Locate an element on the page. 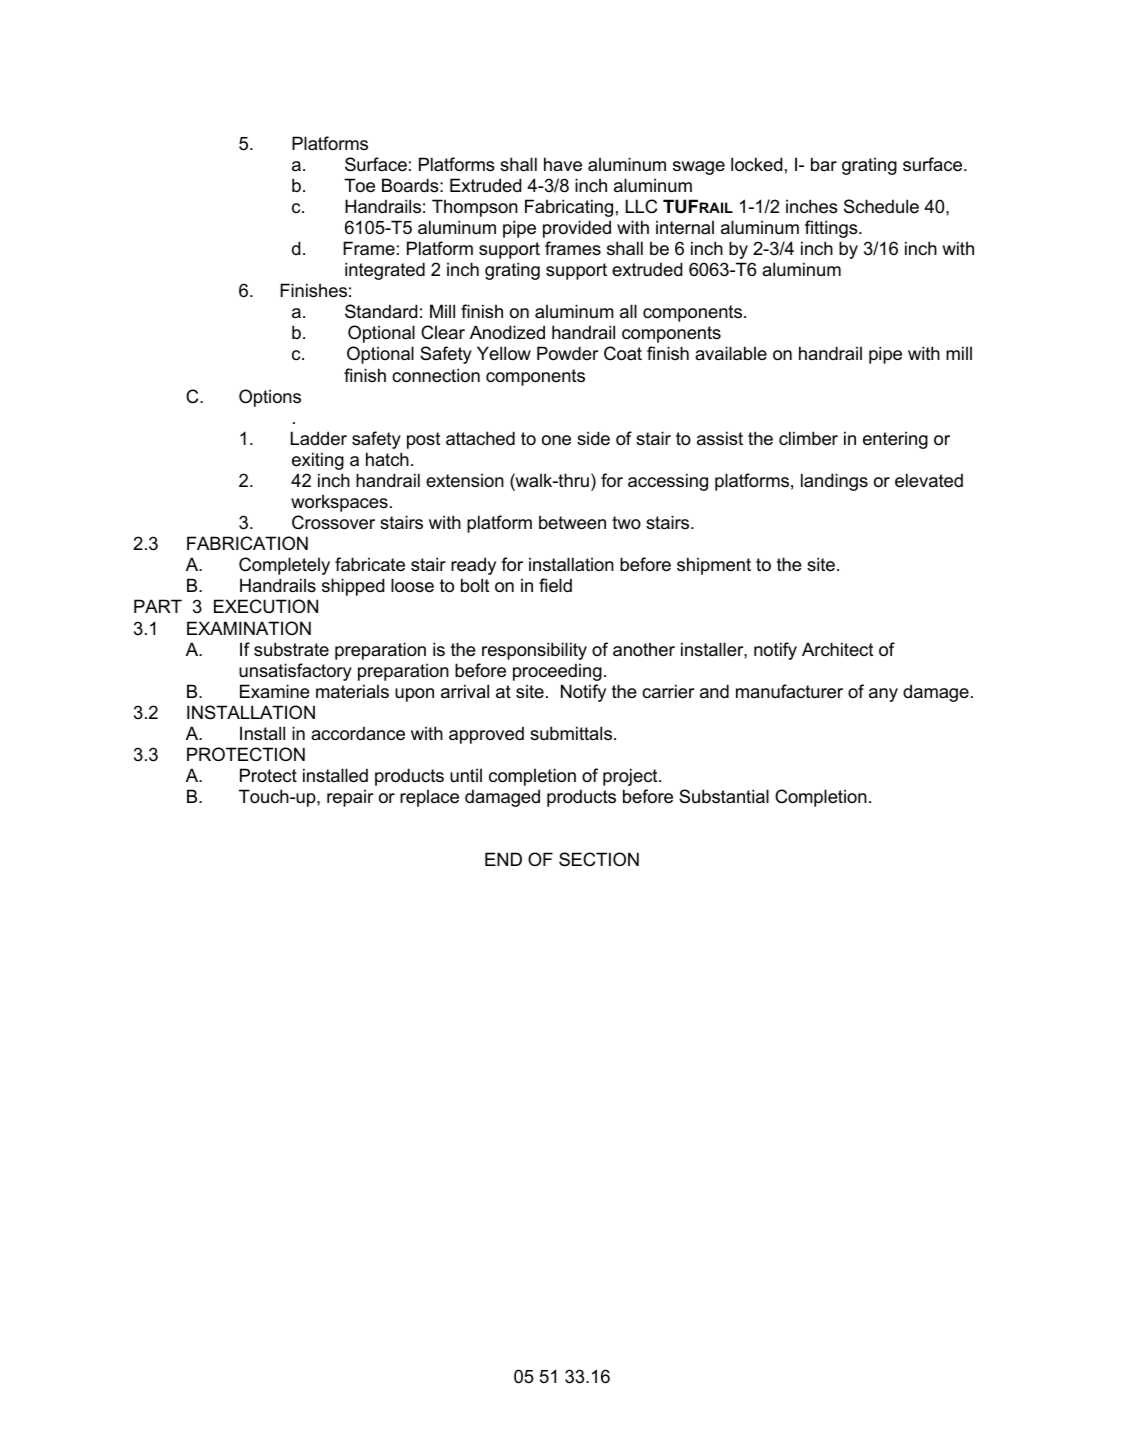 The image size is (1122, 1452). have is located at coordinates (563, 164).
